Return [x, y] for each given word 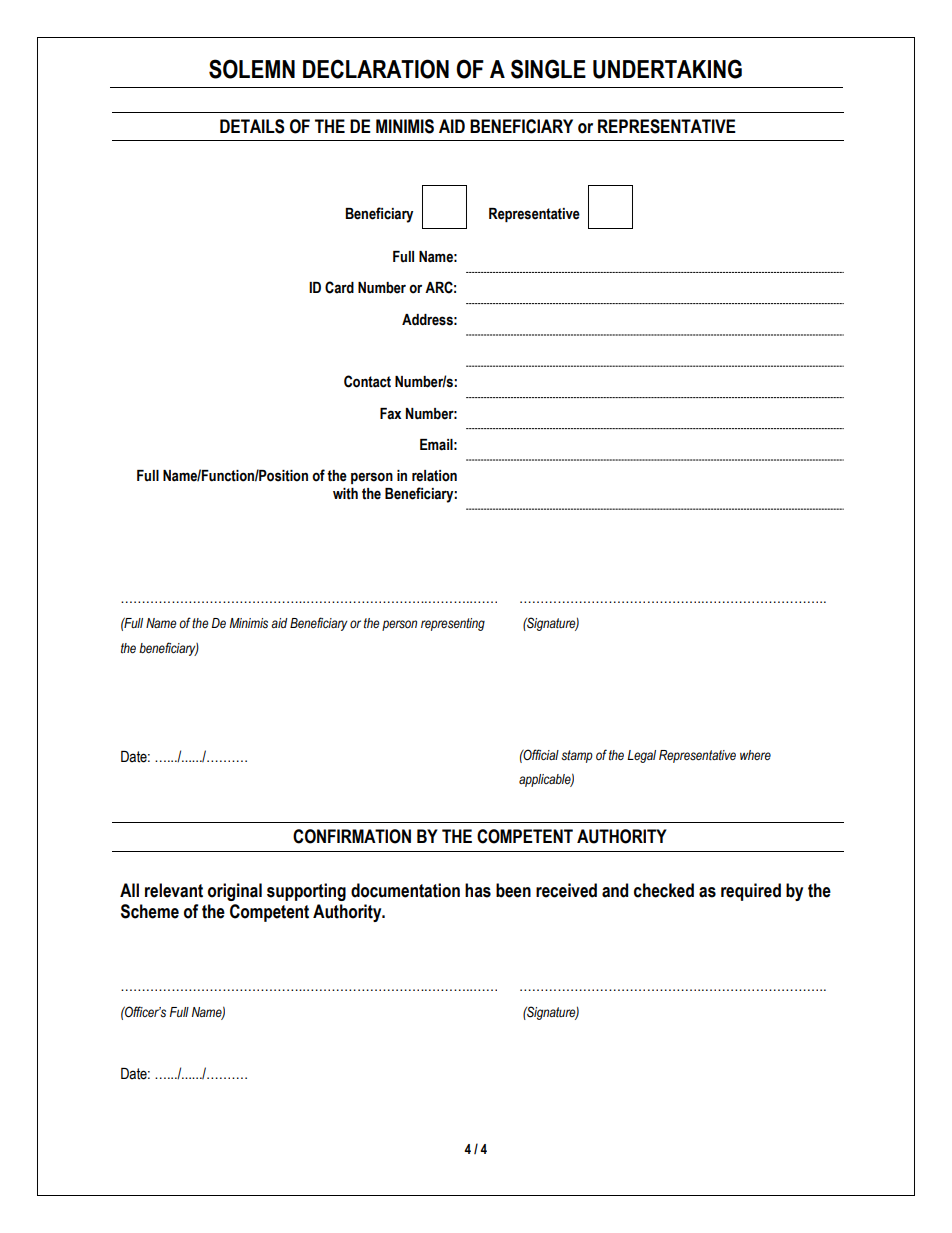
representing [453, 624]
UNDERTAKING [667, 69]
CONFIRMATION [352, 836]
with [345, 494]
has [478, 890]
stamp [577, 756]
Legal [641, 756]
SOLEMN [252, 69]
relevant [174, 890]
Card [339, 287]
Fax [390, 414]
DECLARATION [376, 69]
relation [434, 476]
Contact [367, 381]
